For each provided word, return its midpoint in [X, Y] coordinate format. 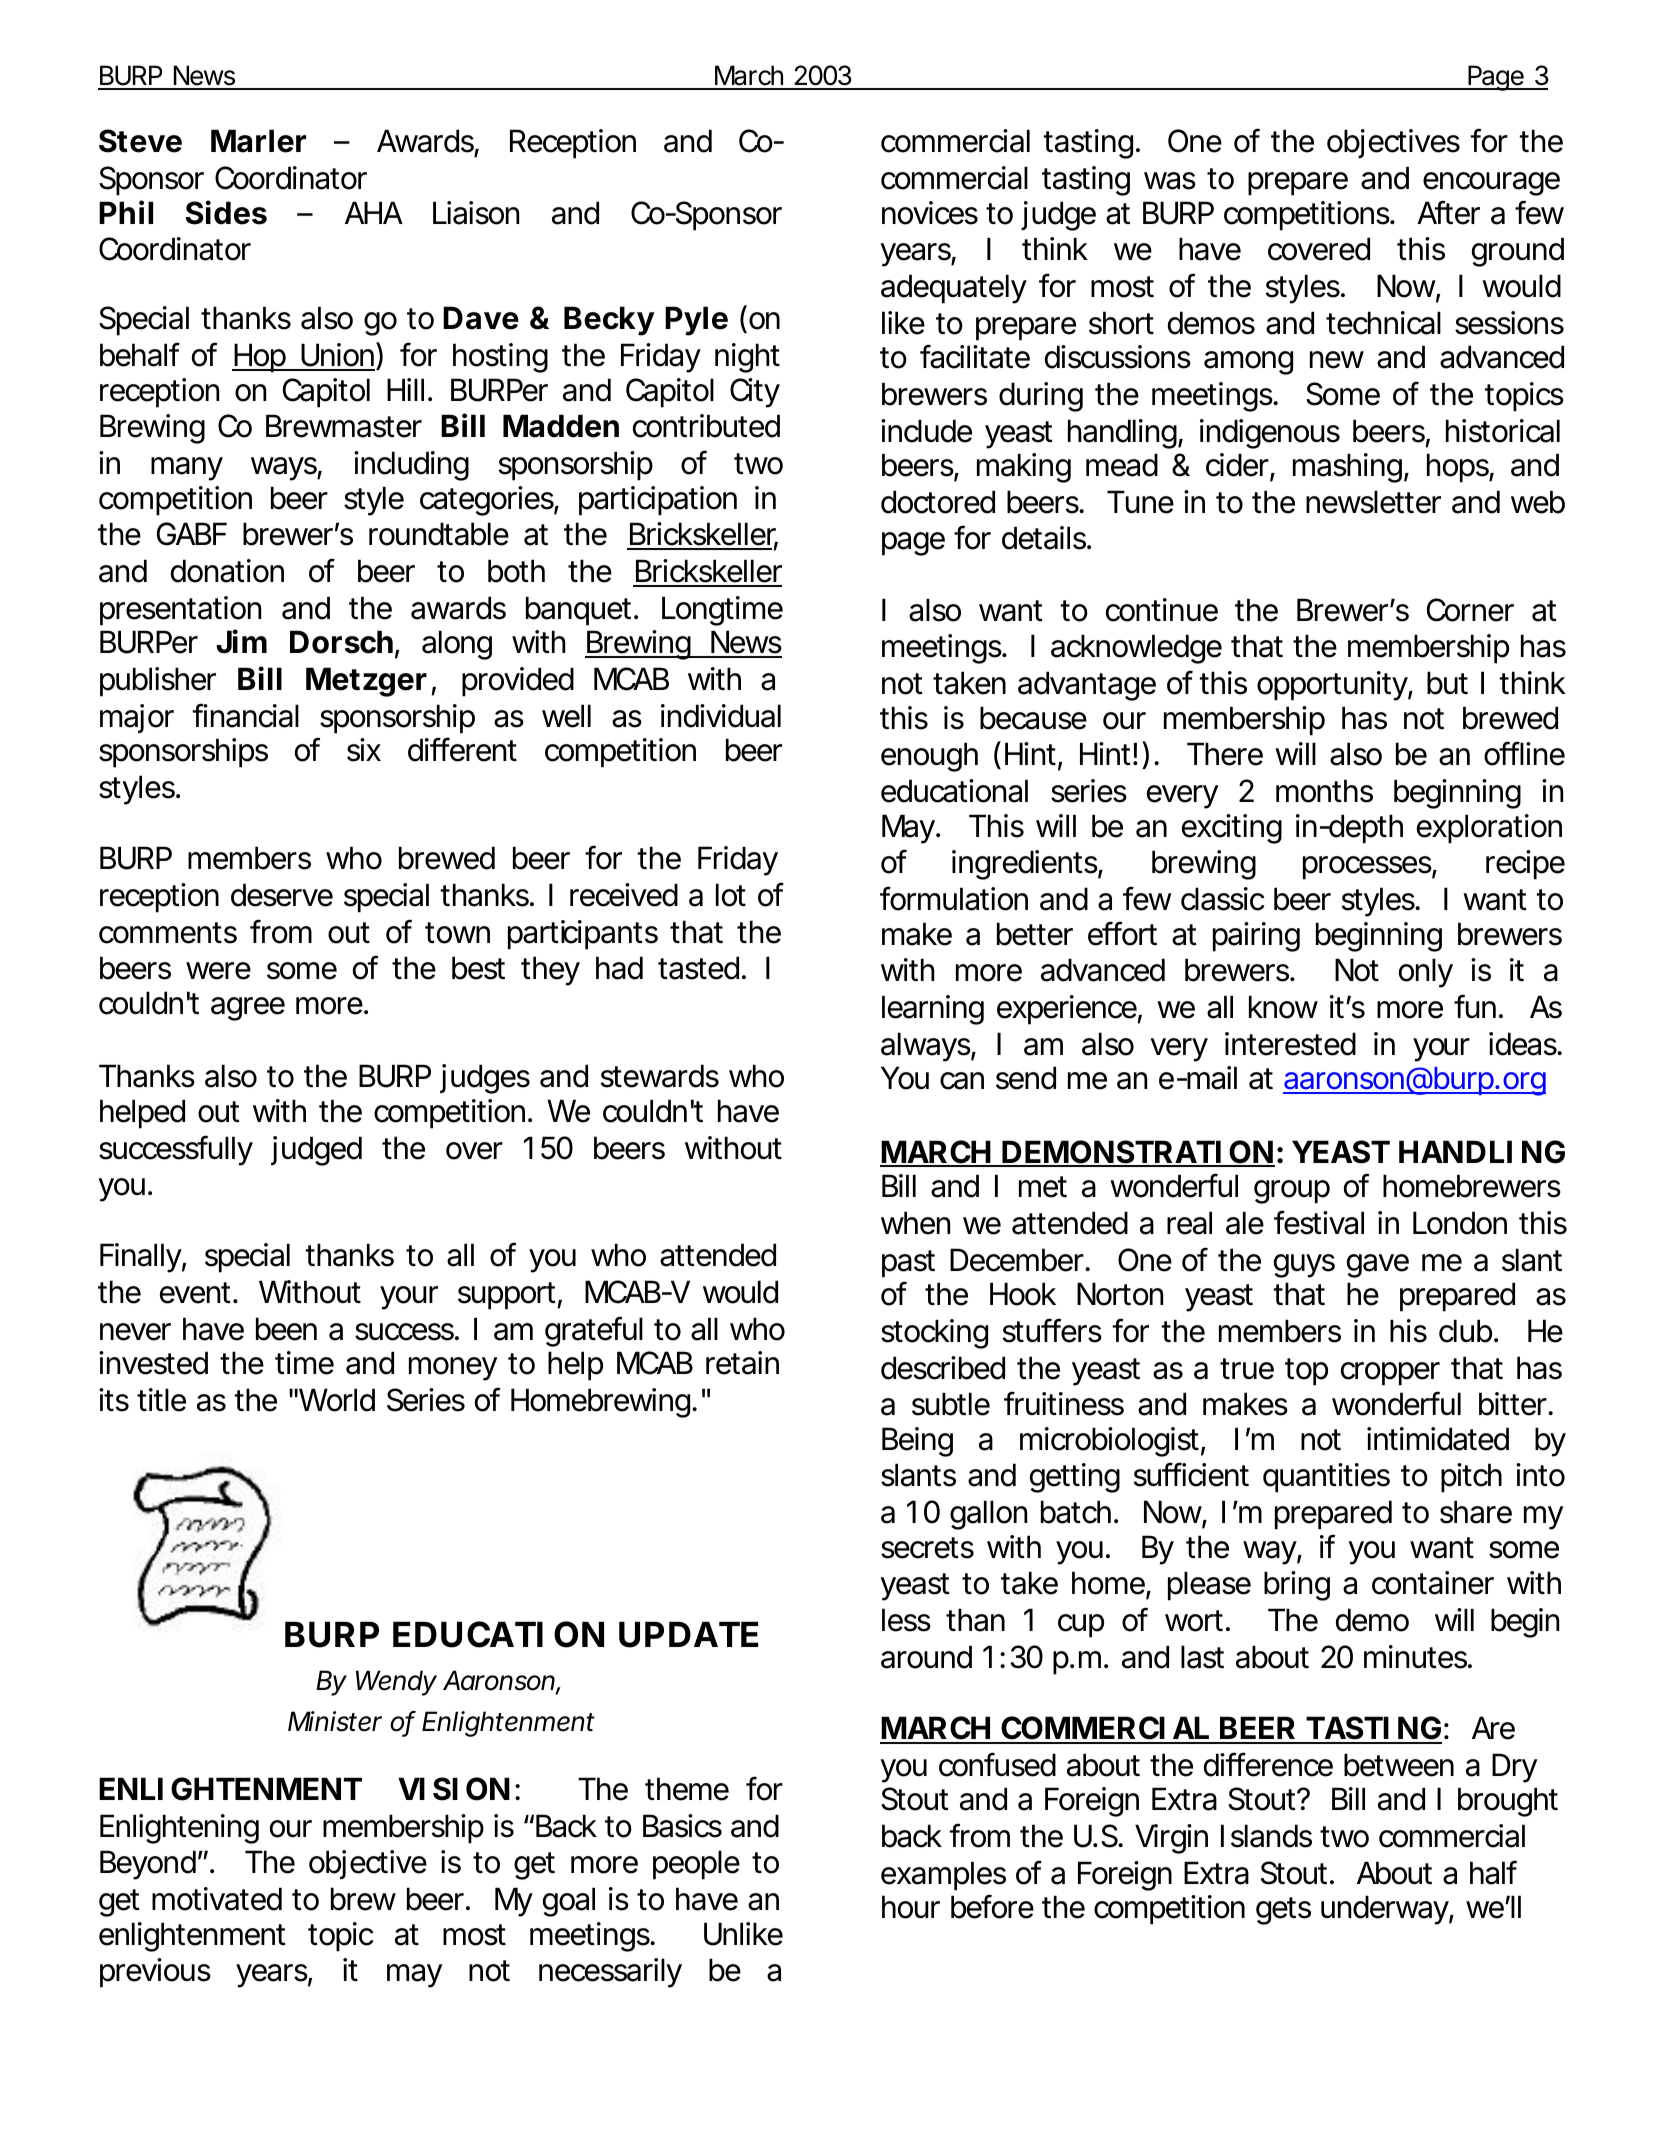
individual [721, 716]
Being [917, 1442]
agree [248, 1009]
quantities [1326, 1478]
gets [1283, 1911]
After [1448, 212]
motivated [217, 1899]
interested [1290, 1044]
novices [930, 213]
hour [911, 1907]
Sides [226, 212]
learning [933, 1010]
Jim [241, 641]
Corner [1470, 610]
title [161, 1400]
